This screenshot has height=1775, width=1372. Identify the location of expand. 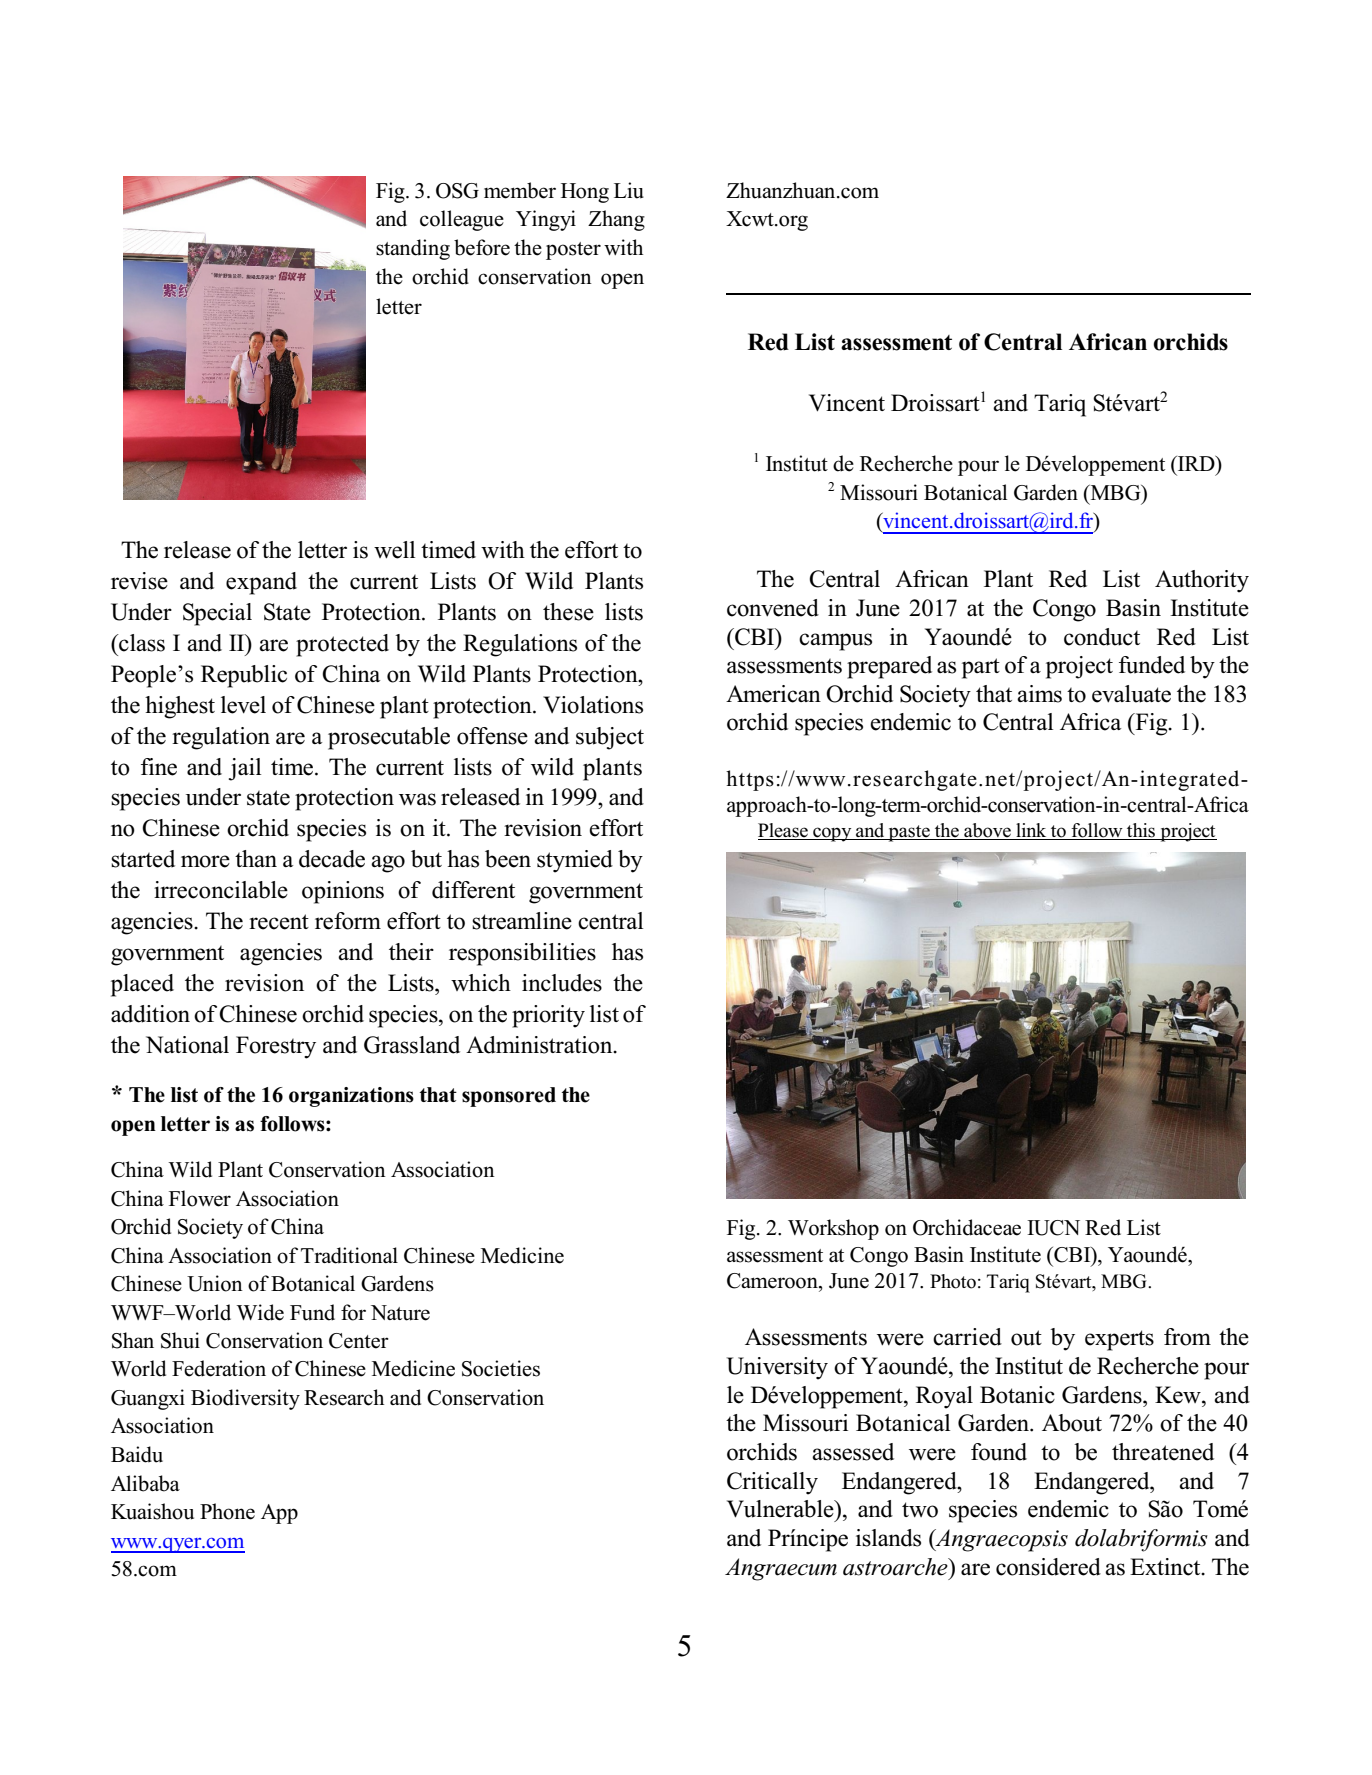
(261, 583).
